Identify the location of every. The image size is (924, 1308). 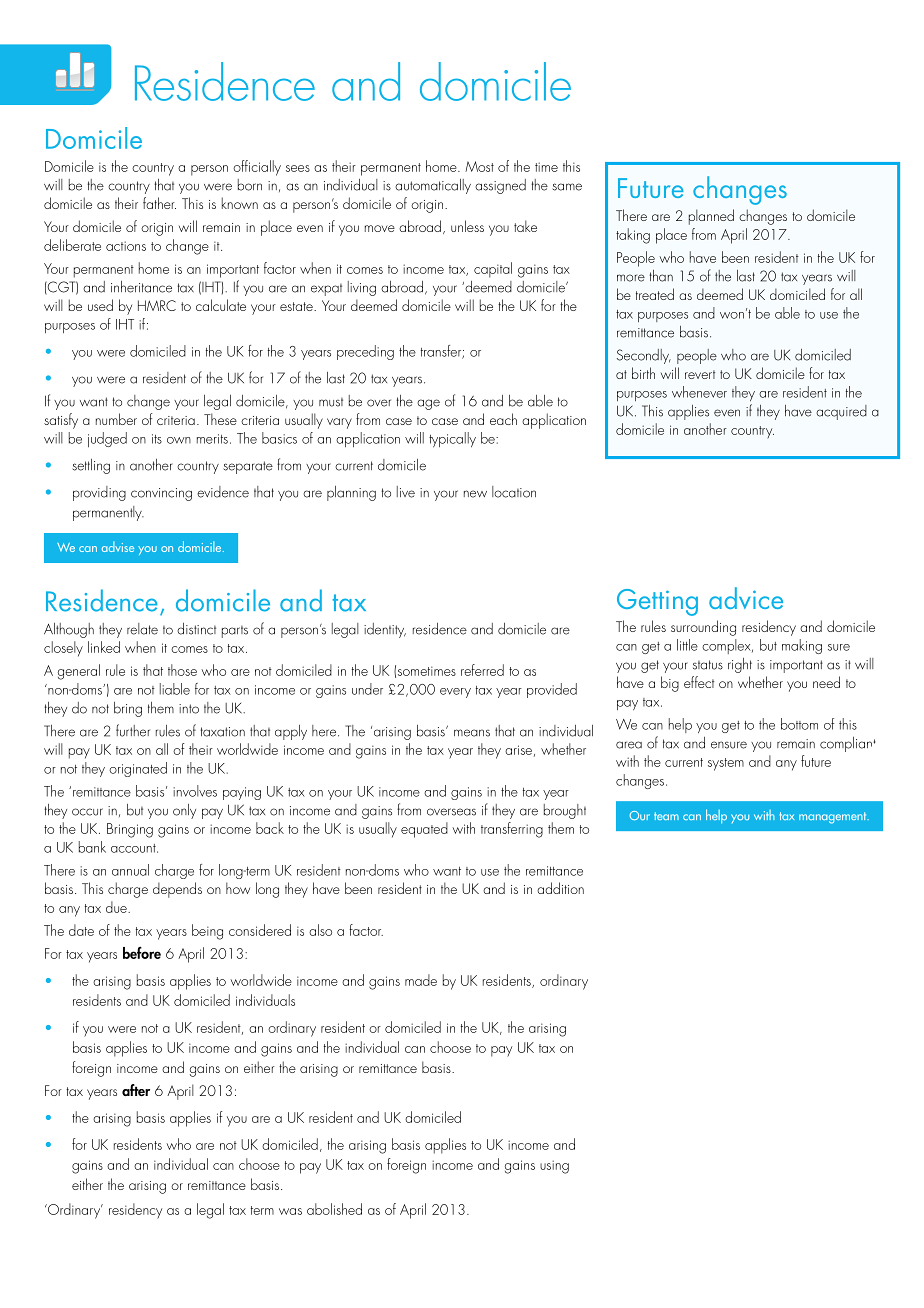
(455, 693).
